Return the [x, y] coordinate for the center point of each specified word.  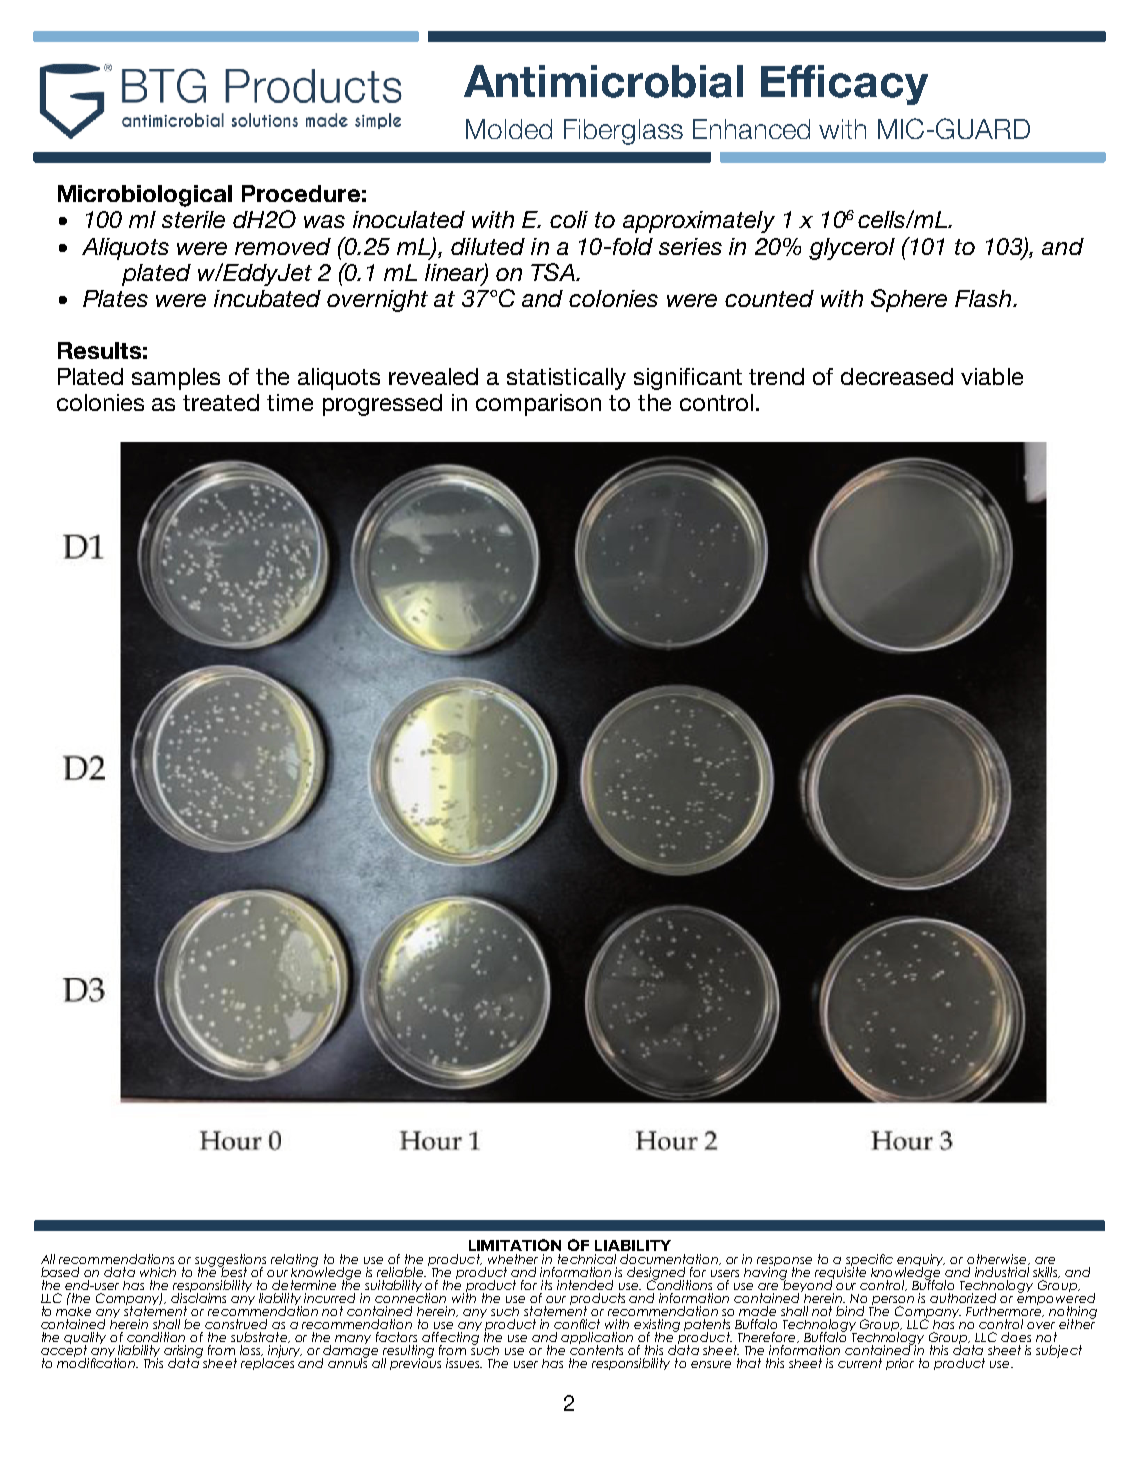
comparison [538, 405]
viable [992, 376]
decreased [897, 376]
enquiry [921, 1261]
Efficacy [844, 85]
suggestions [230, 1261]
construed [236, 1324]
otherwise [998, 1259]
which [158, 1272]
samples [176, 379]
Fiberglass [623, 132]
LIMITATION [515, 1245]
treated [221, 402]
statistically [566, 379]
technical [587, 1259]
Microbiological [145, 196]
